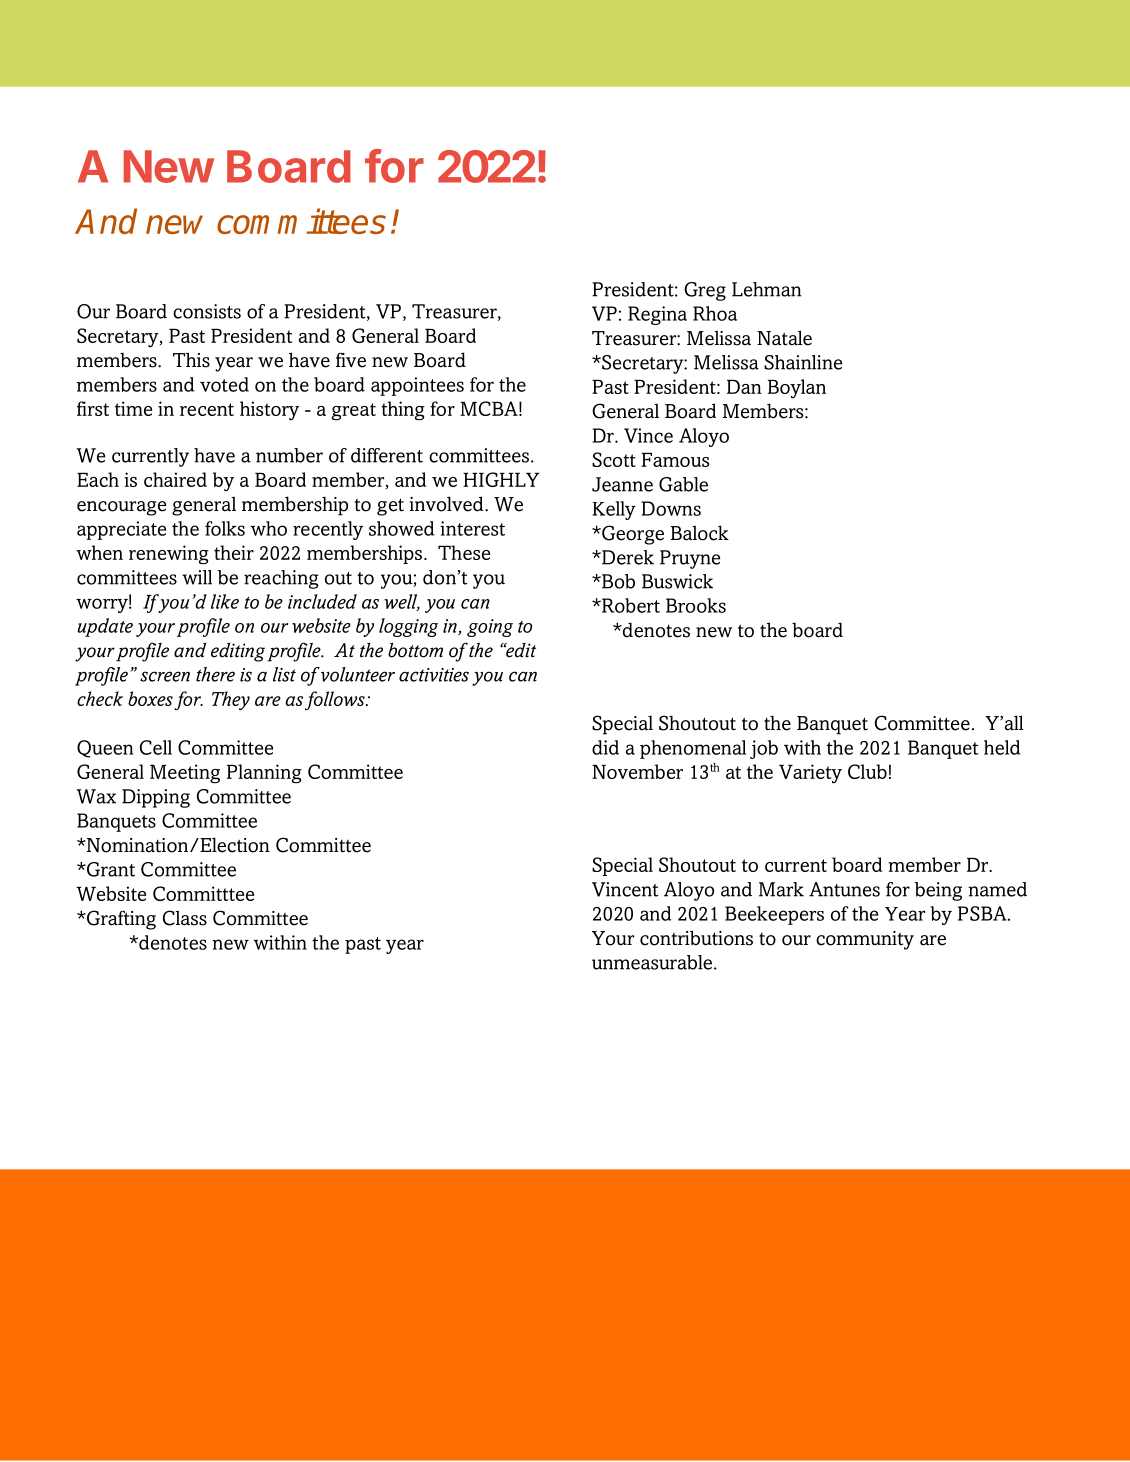 The width and height of the screenshot is (1130, 1462). Describe the element at coordinates (767, 289) in the screenshot. I see `Lehman` at that location.
